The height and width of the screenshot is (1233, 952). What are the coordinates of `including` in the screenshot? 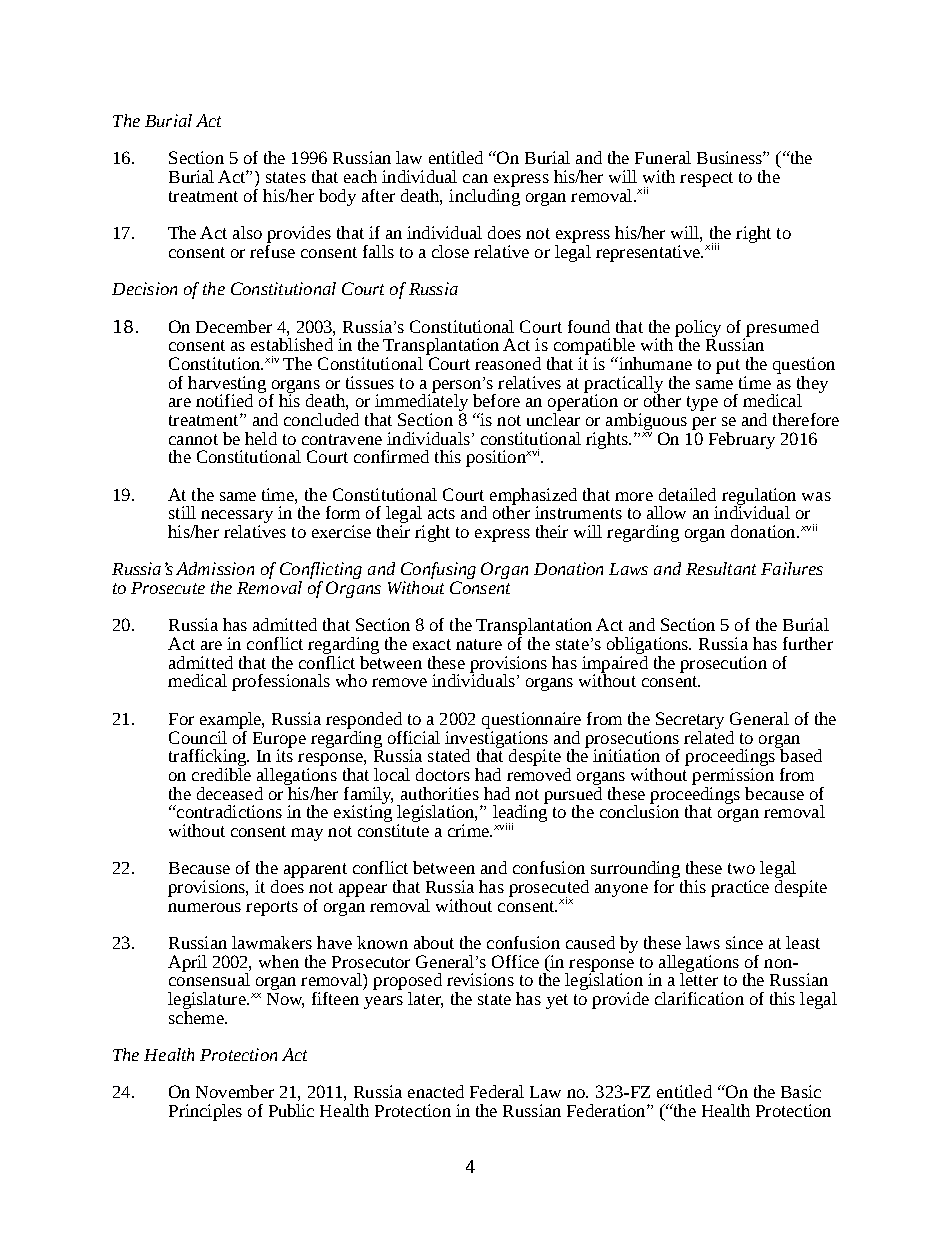 It's located at (484, 196).
